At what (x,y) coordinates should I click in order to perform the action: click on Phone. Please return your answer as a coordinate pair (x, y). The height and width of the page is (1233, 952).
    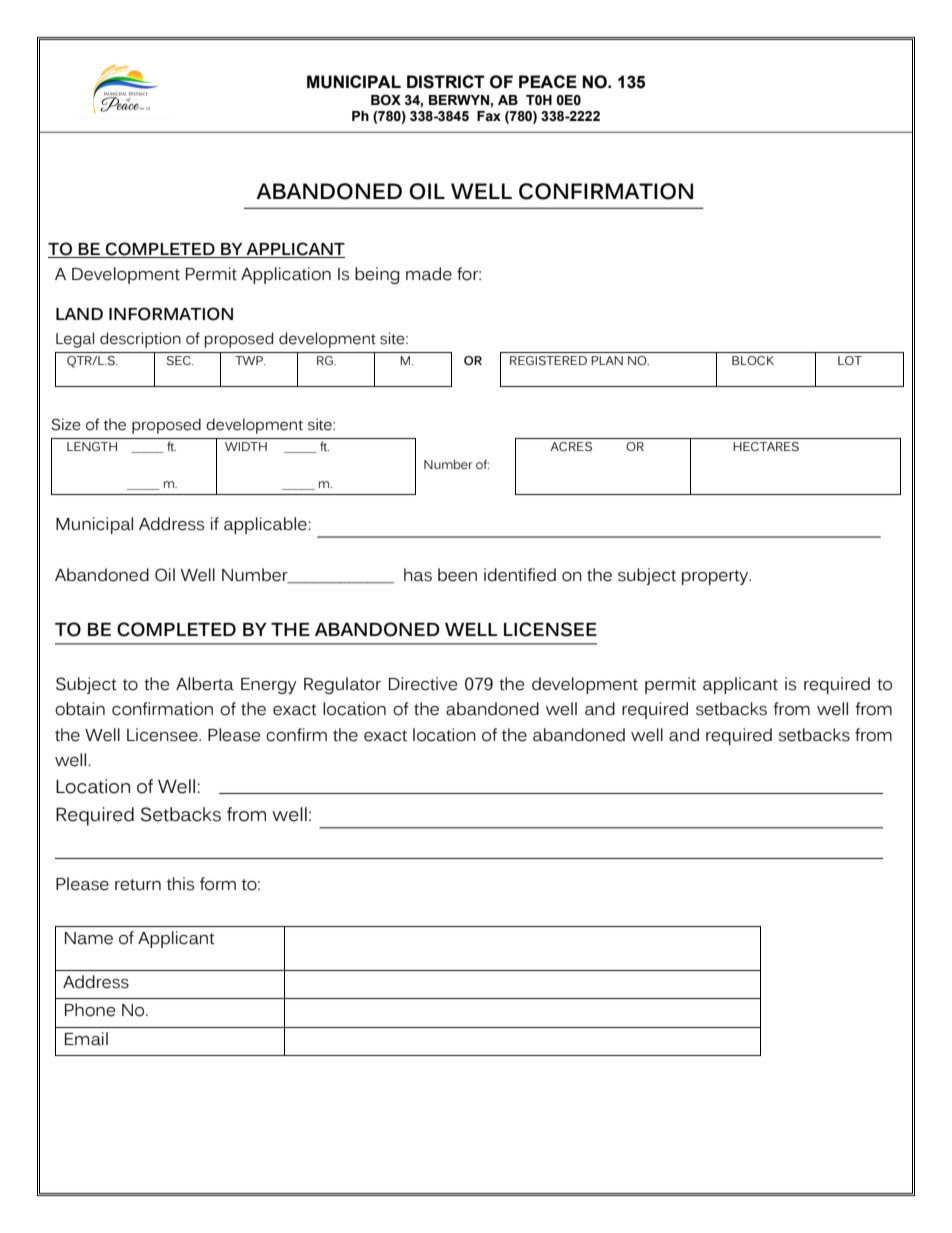
    Looking at the image, I should click on (90, 1010).
